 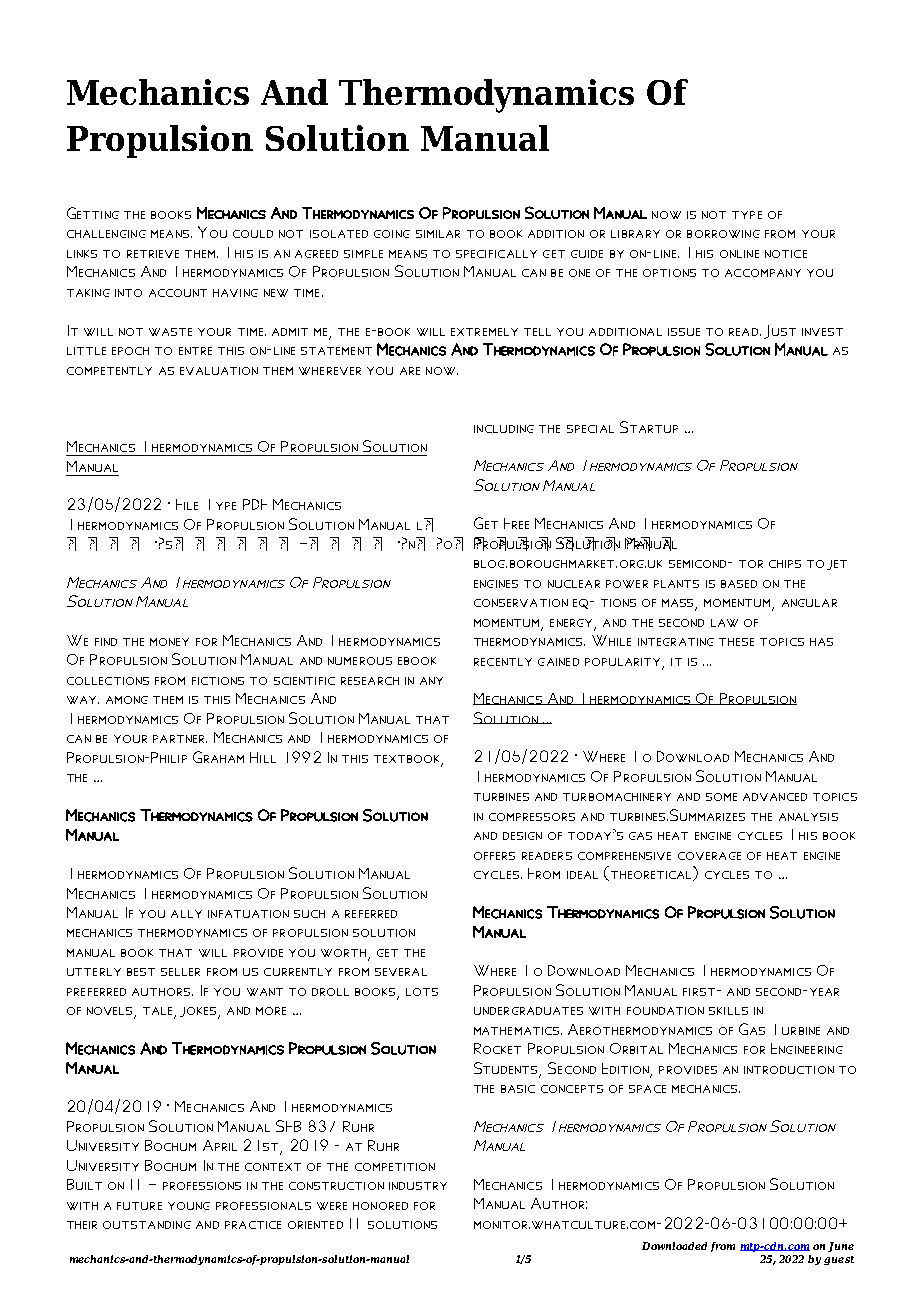 I want to click on skills, so click(x=728, y=1011).
